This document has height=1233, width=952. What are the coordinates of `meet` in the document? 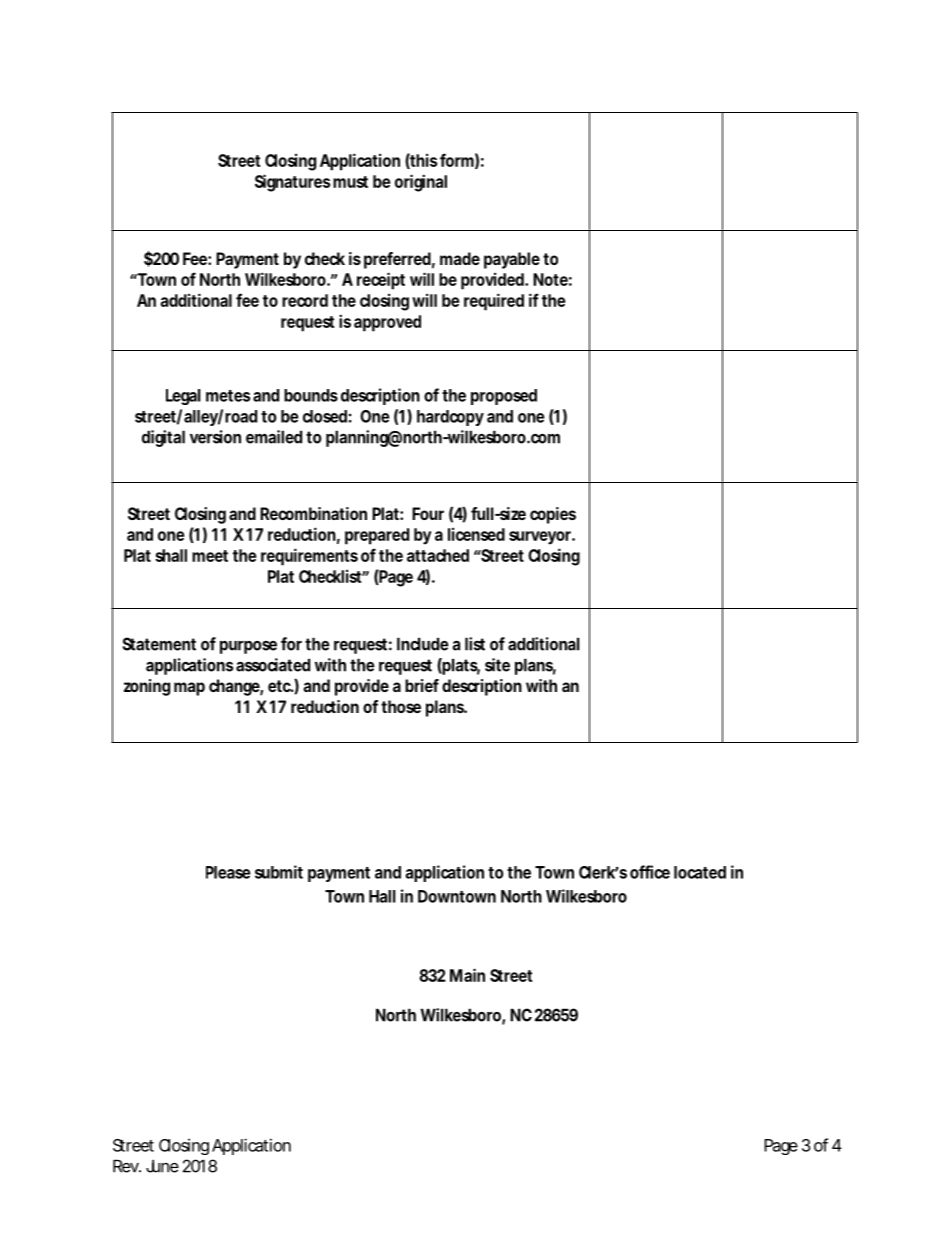 It's located at (210, 556).
